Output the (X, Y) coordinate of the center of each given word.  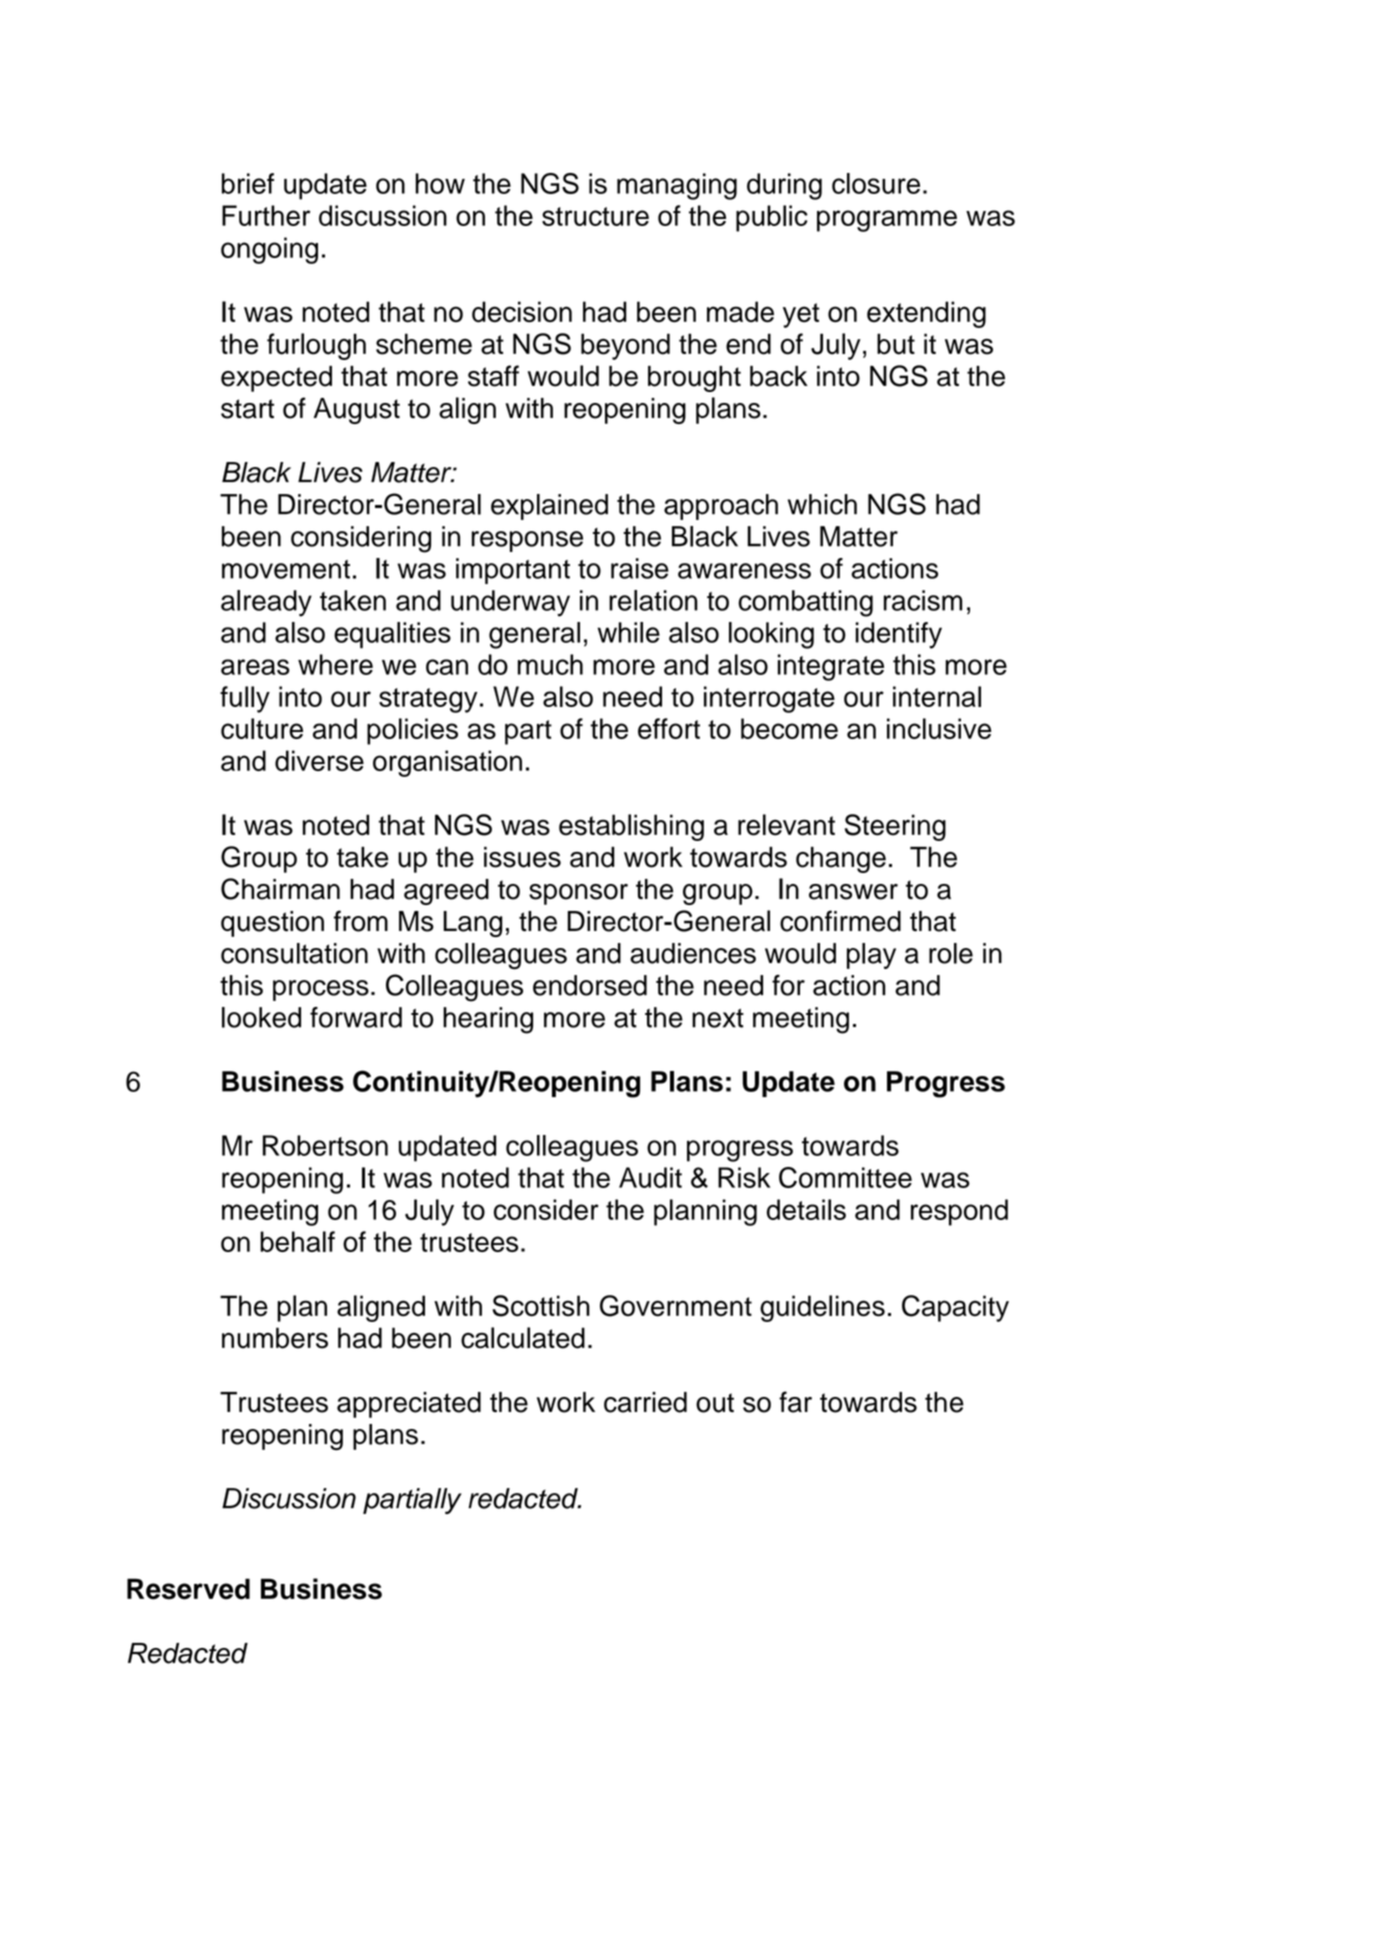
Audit (650, 1177)
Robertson (325, 1145)
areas (255, 667)
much (550, 664)
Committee (845, 1177)
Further (266, 215)
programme (887, 221)
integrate (831, 667)
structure (595, 216)
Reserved (188, 1589)
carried (645, 1402)
